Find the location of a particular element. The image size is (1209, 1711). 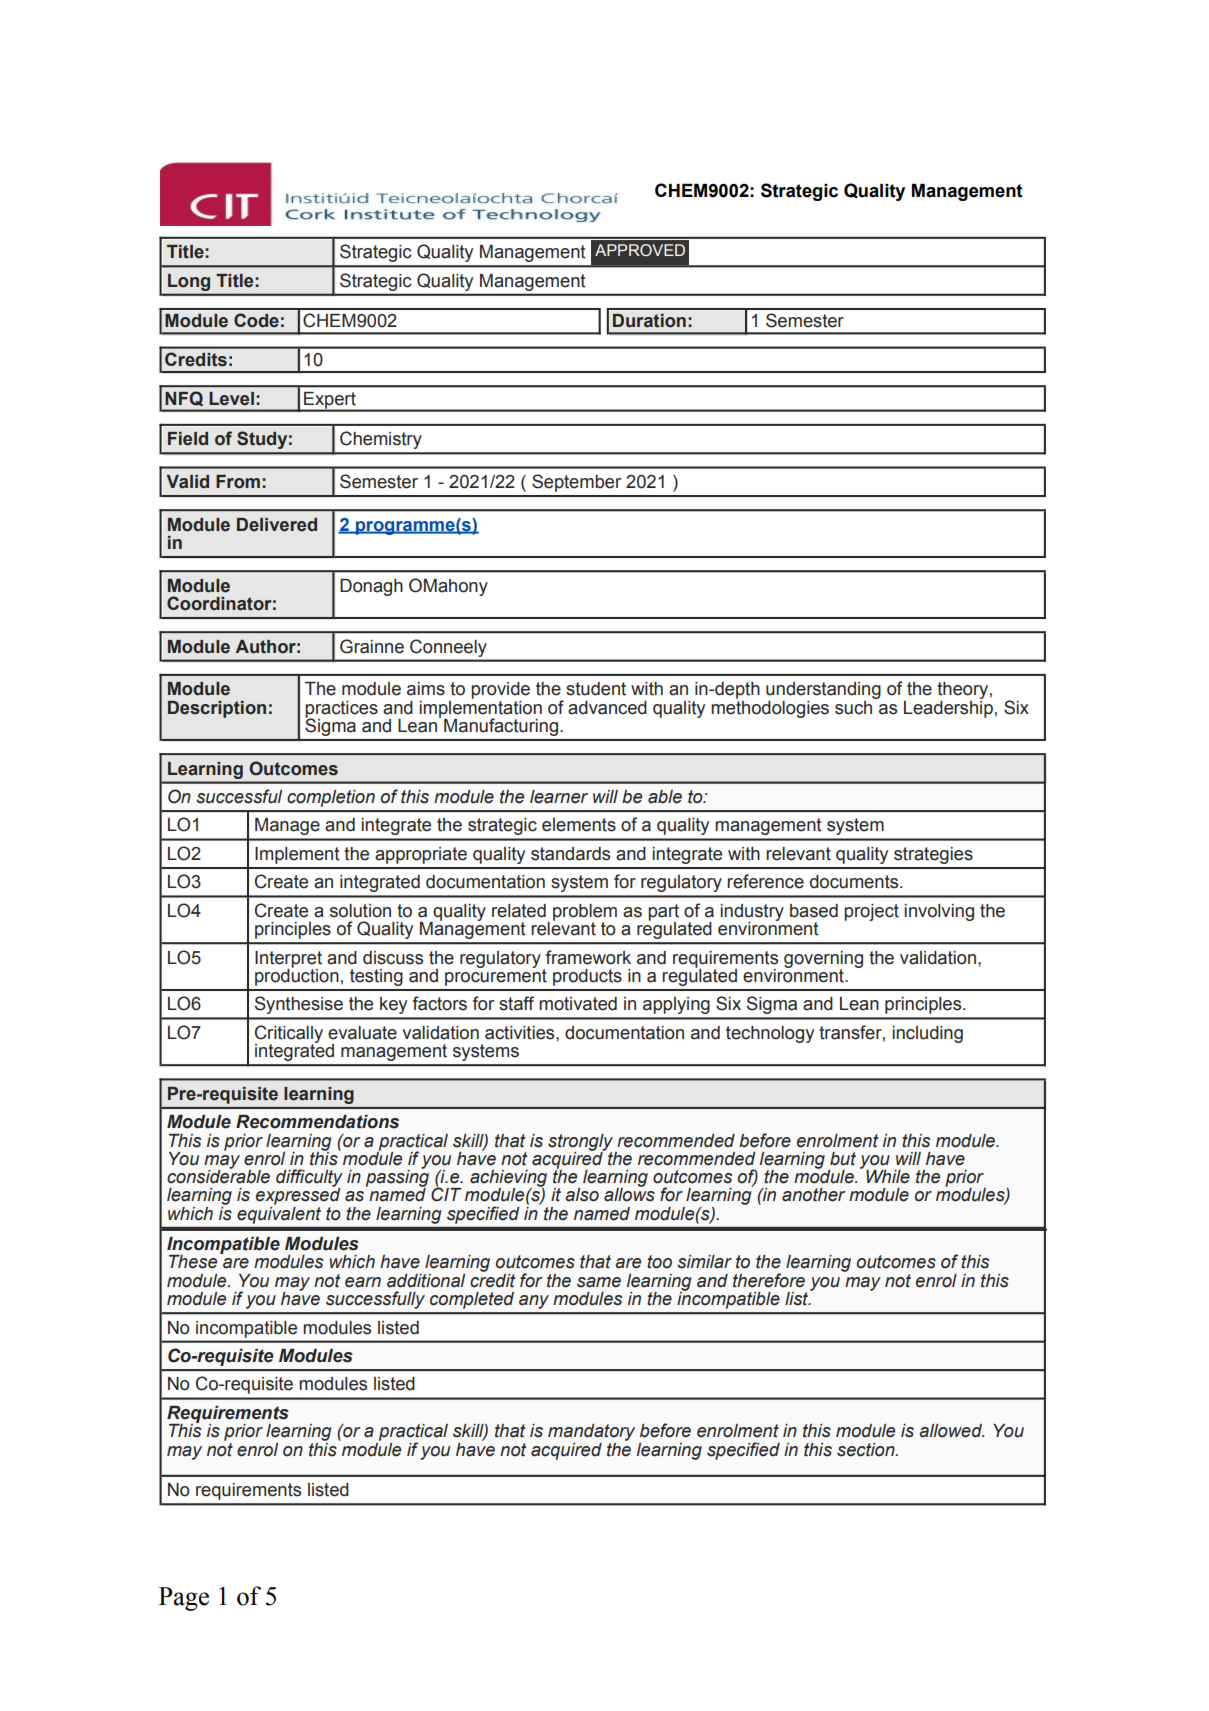

student is located at coordinates (596, 689).
